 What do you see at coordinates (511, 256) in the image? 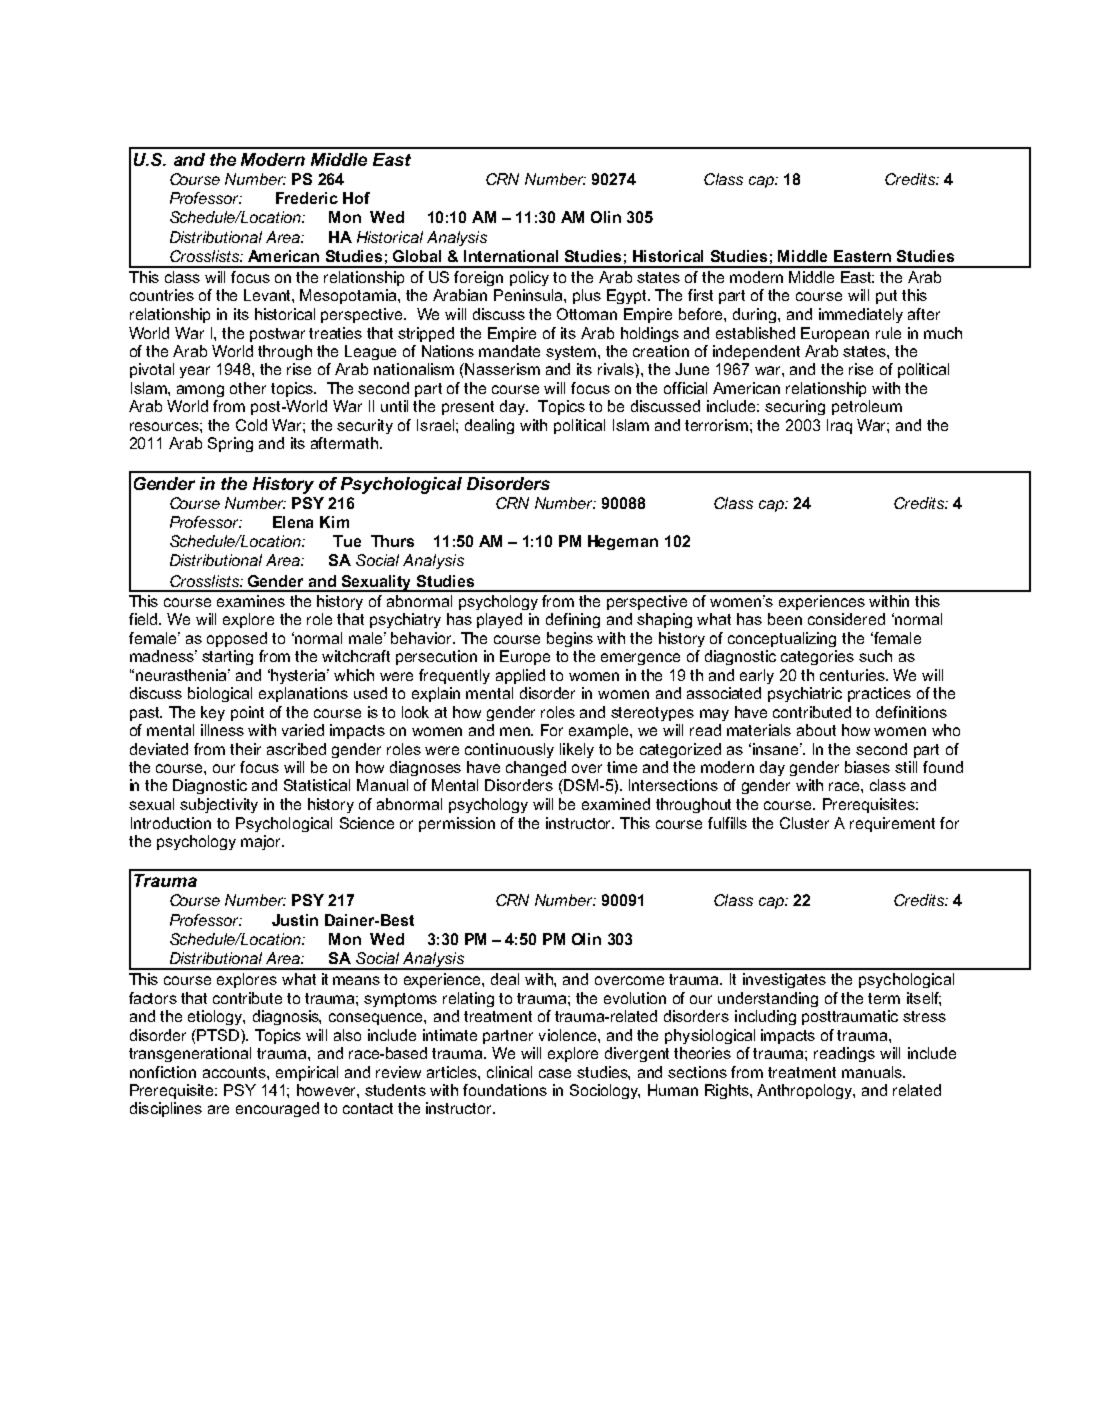
I see `International` at bounding box center [511, 256].
